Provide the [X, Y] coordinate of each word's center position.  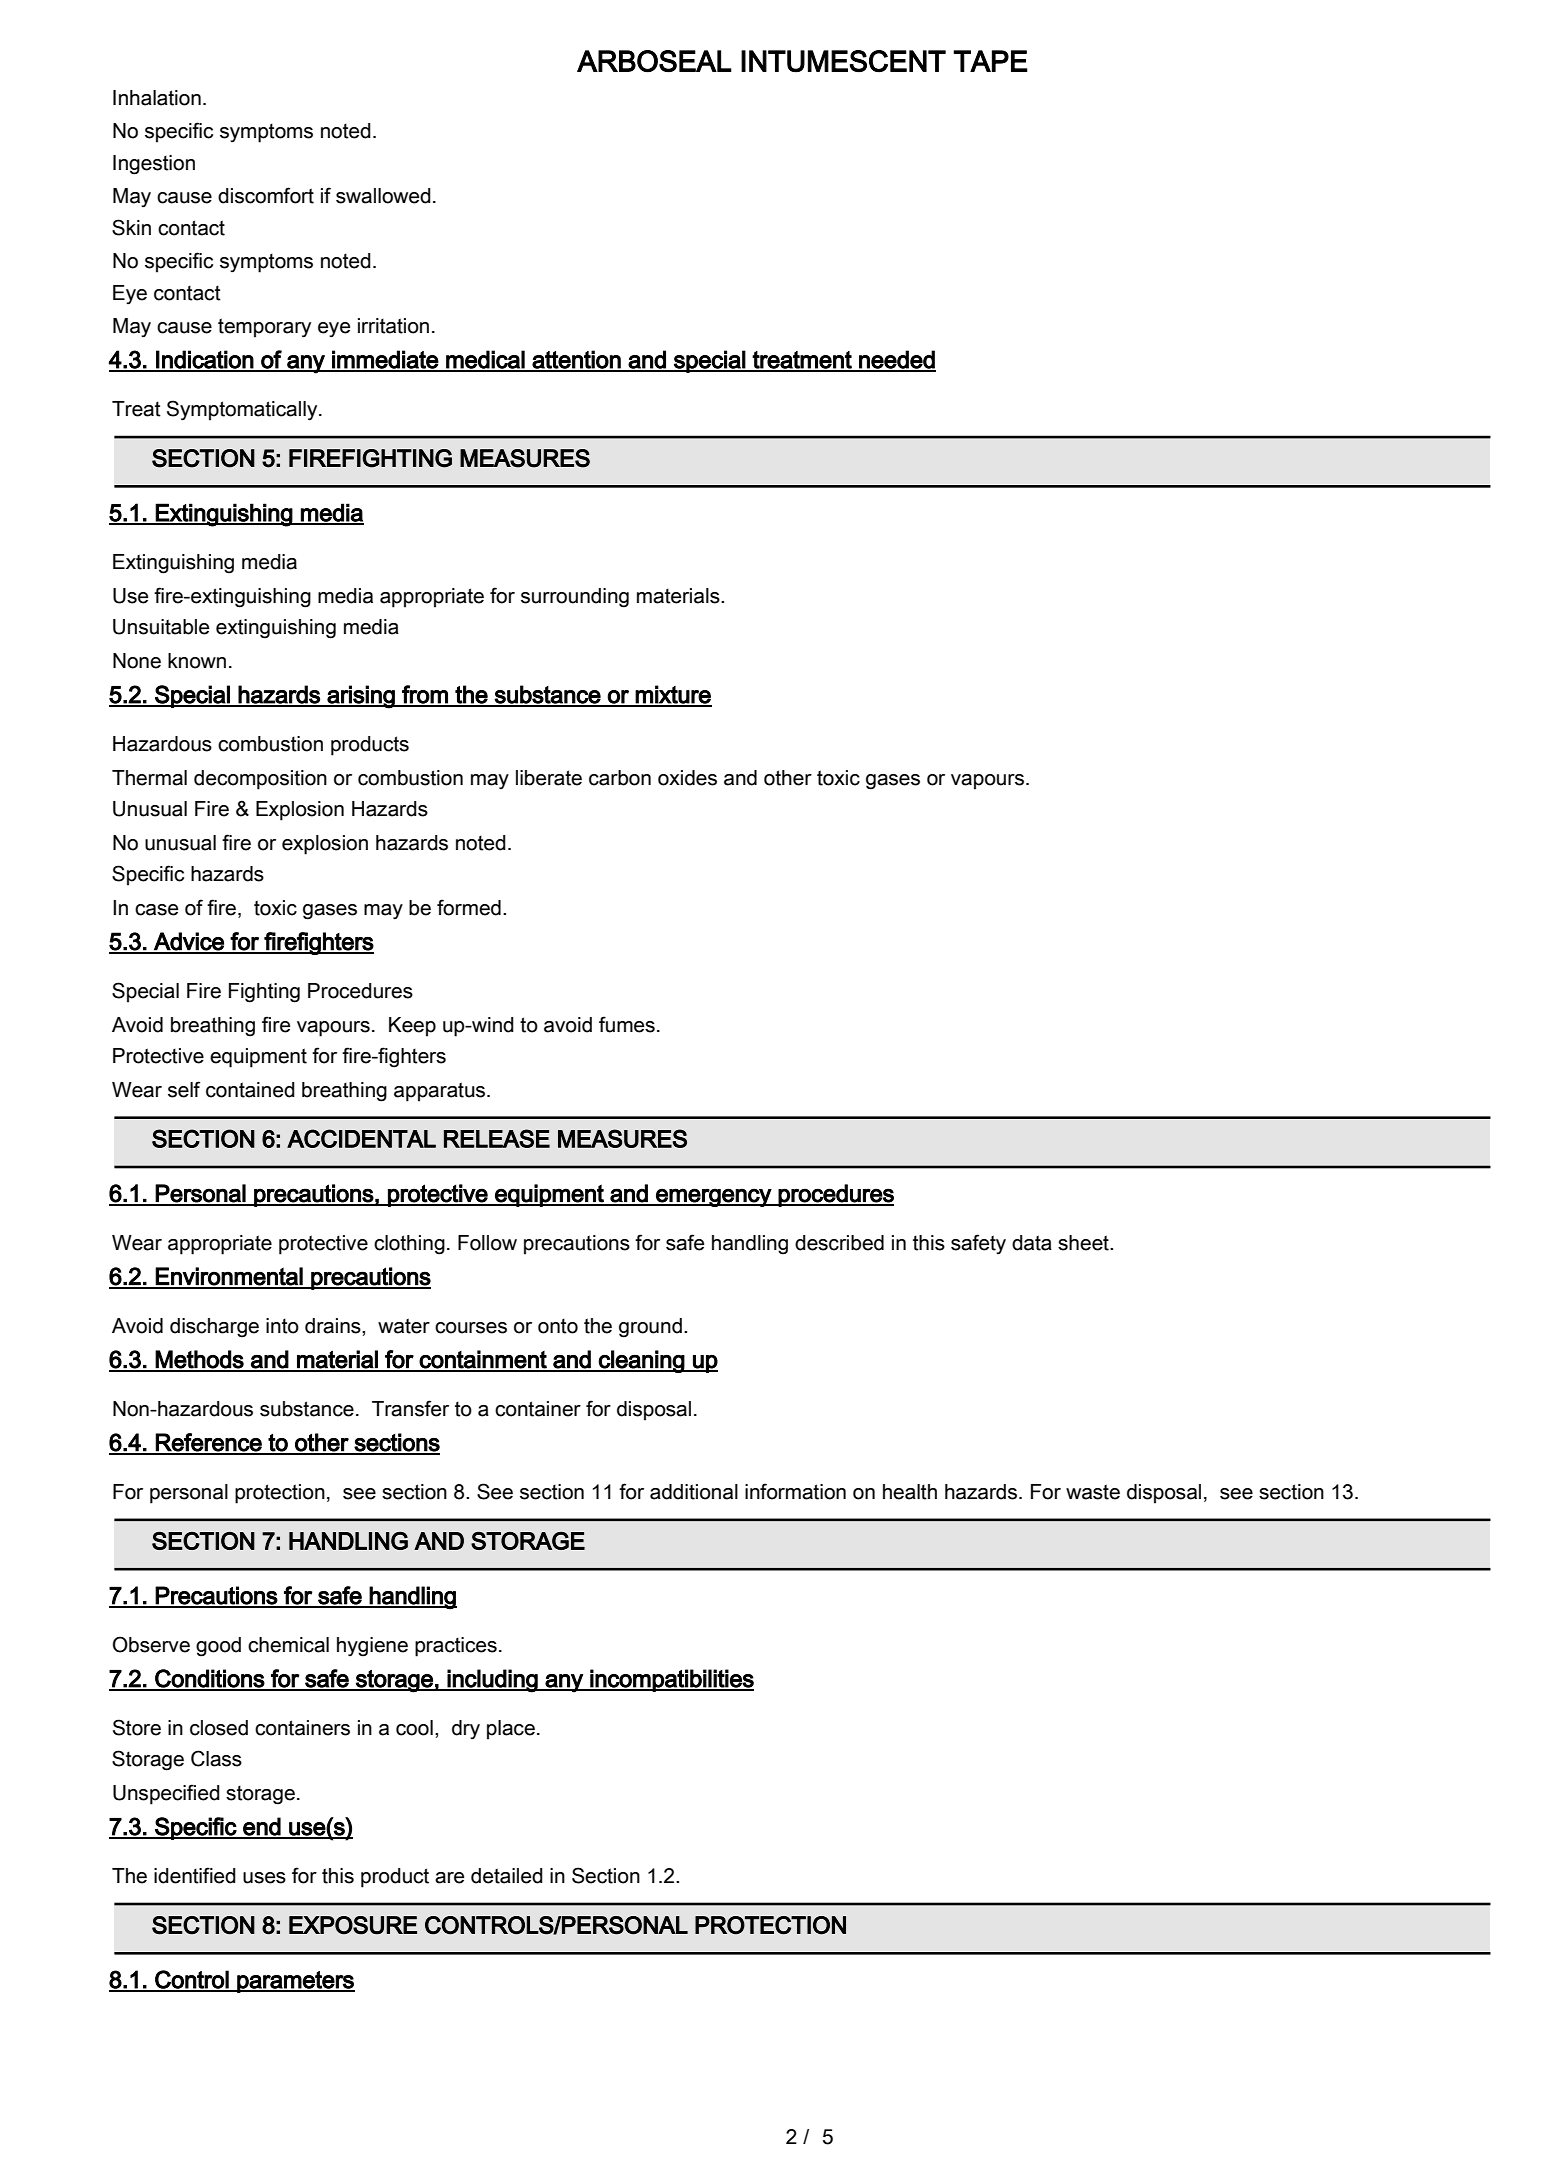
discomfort [266, 195]
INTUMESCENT [843, 61]
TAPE [990, 61]
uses [264, 1878]
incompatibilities [671, 1680]
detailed [507, 1876]
